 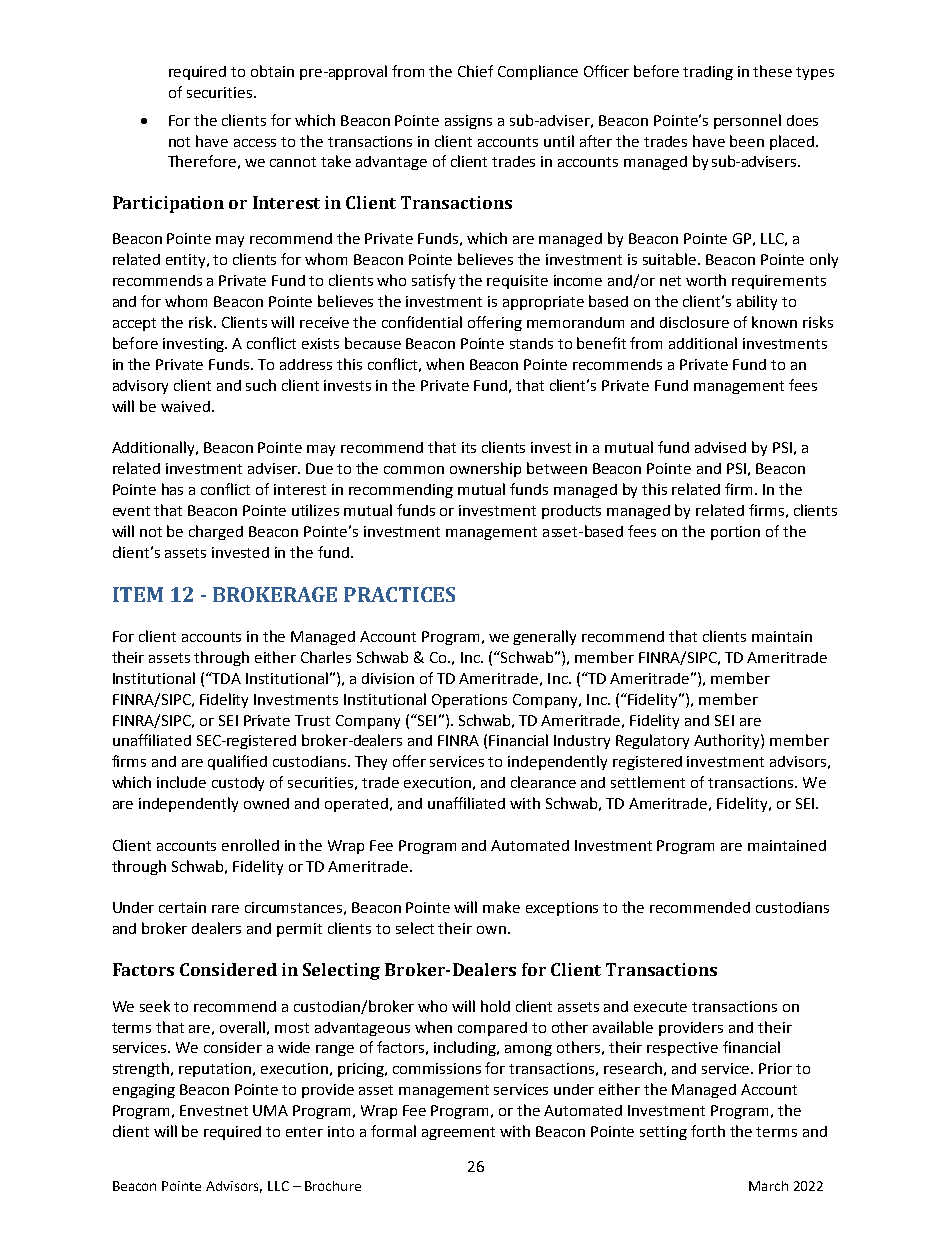 I want to click on clearance, so click(x=543, y=782).
